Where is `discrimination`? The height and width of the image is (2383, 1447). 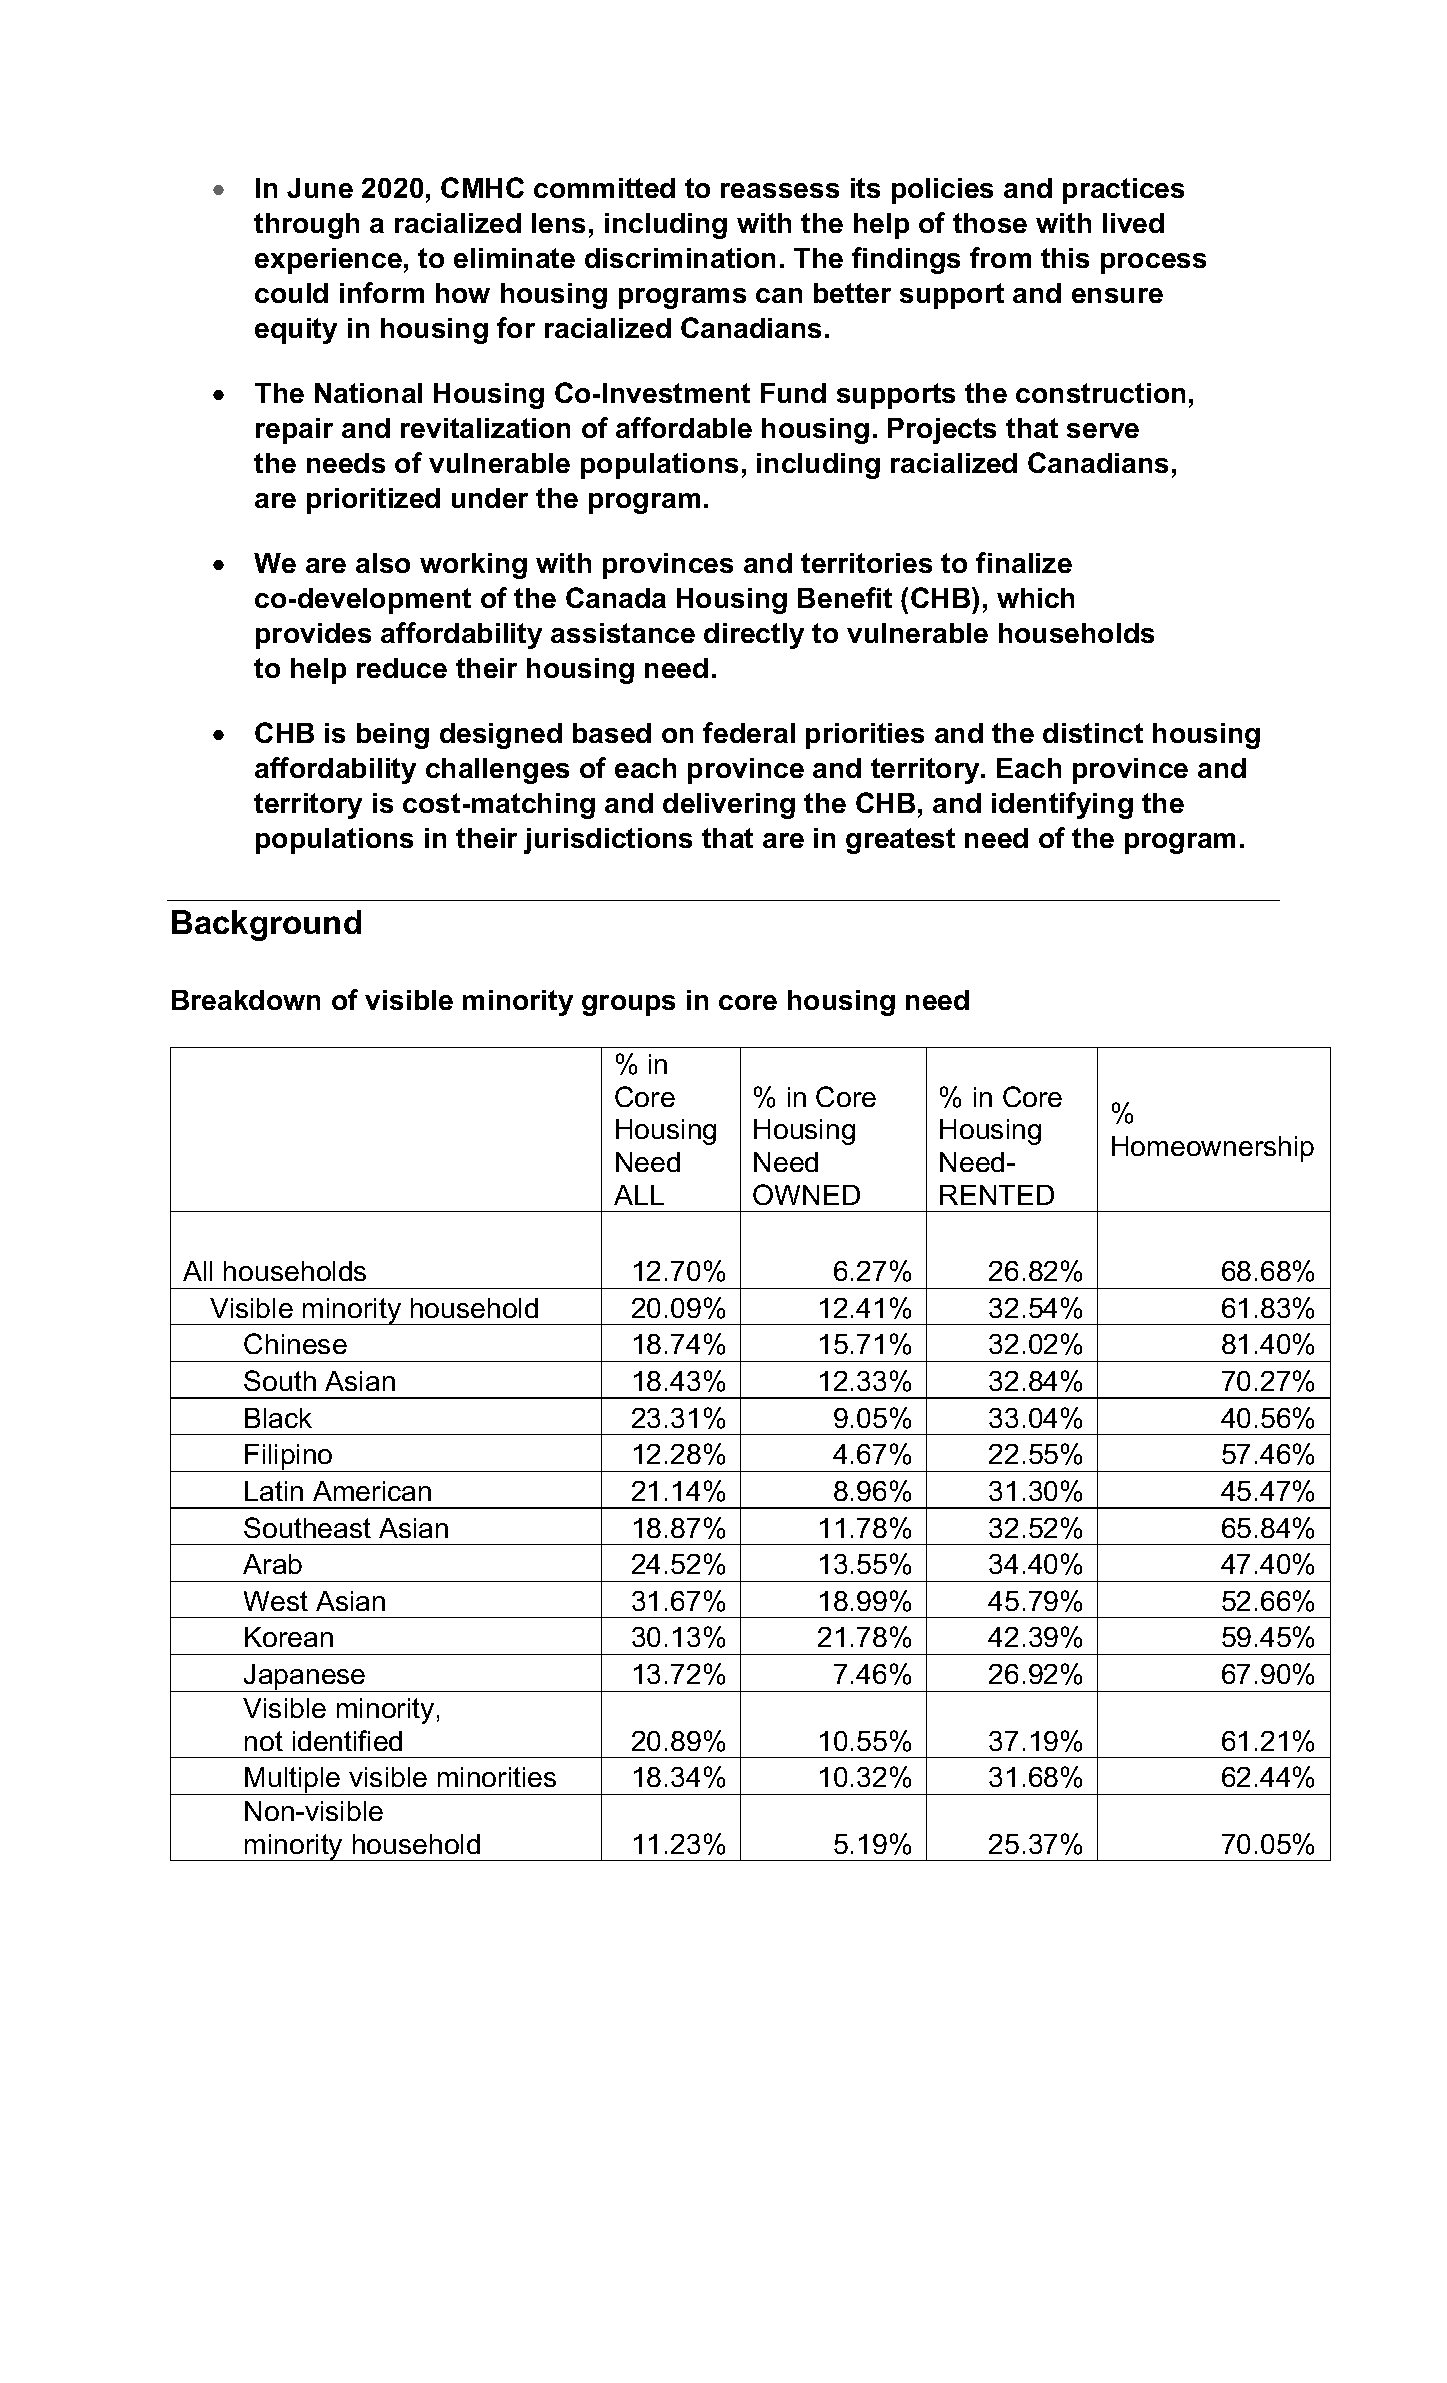
discrimination is located at coordinates (680, 258).
